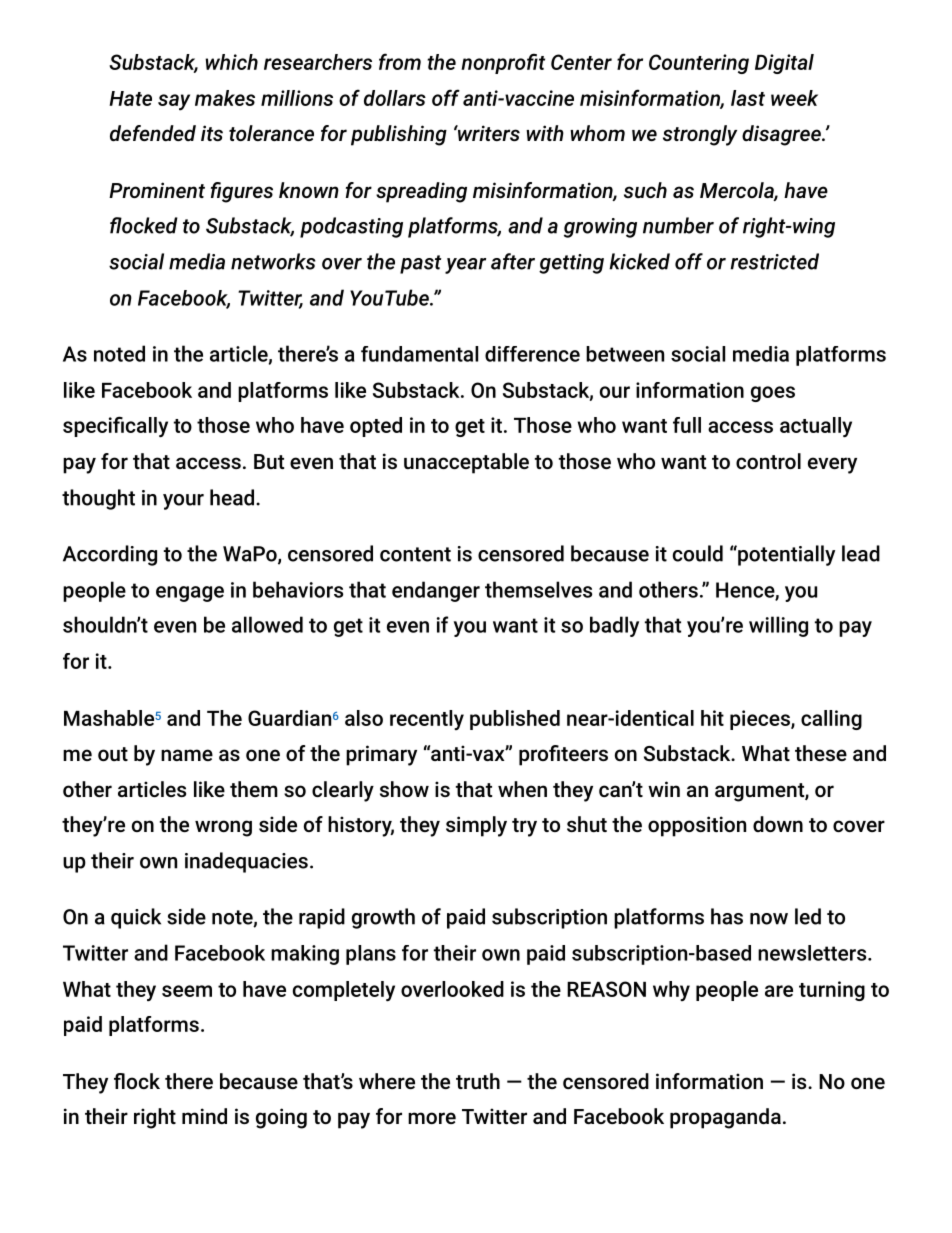 Image resolution: width=952 pixels, height=1233 pixels. What do you see at coordinates (748, 98) in the image?
I see `last` at bounding box center [748, 98].
